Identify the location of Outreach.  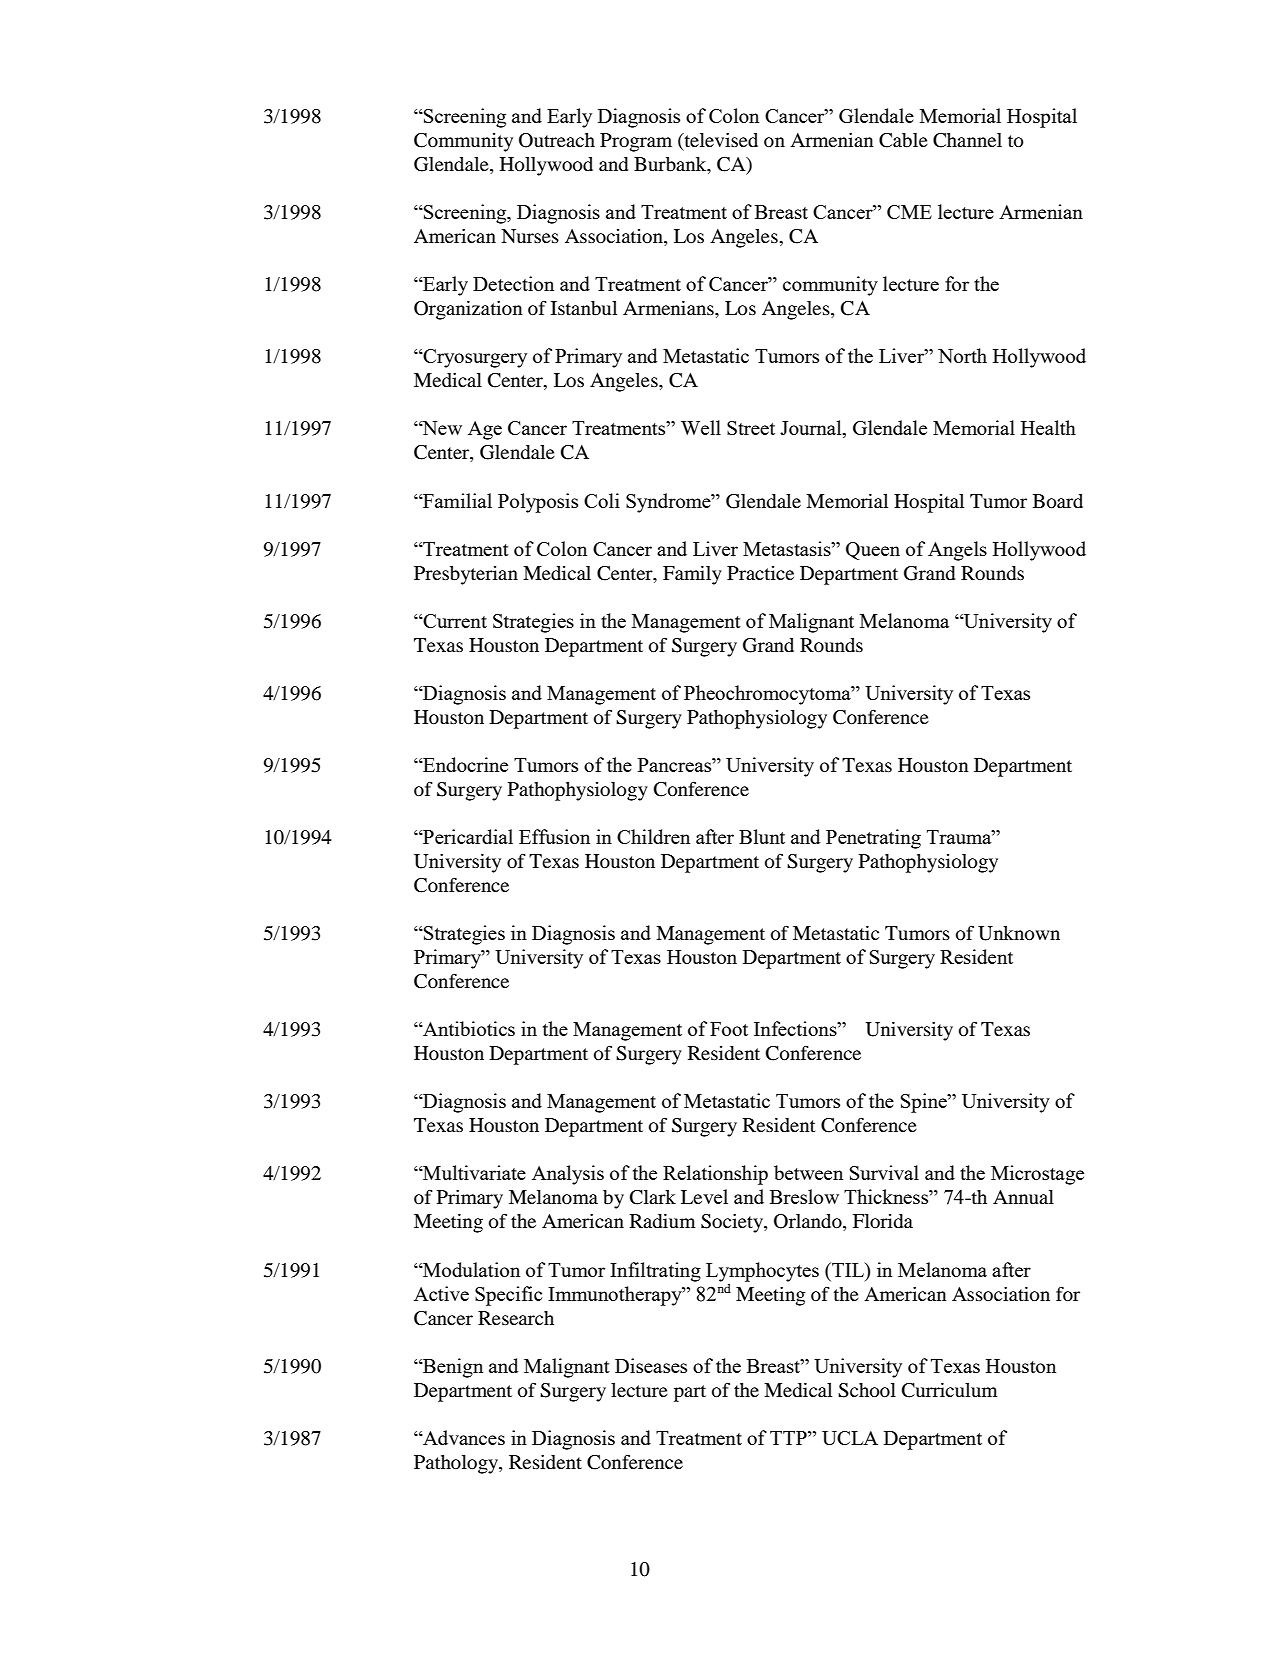
(557, 140).
